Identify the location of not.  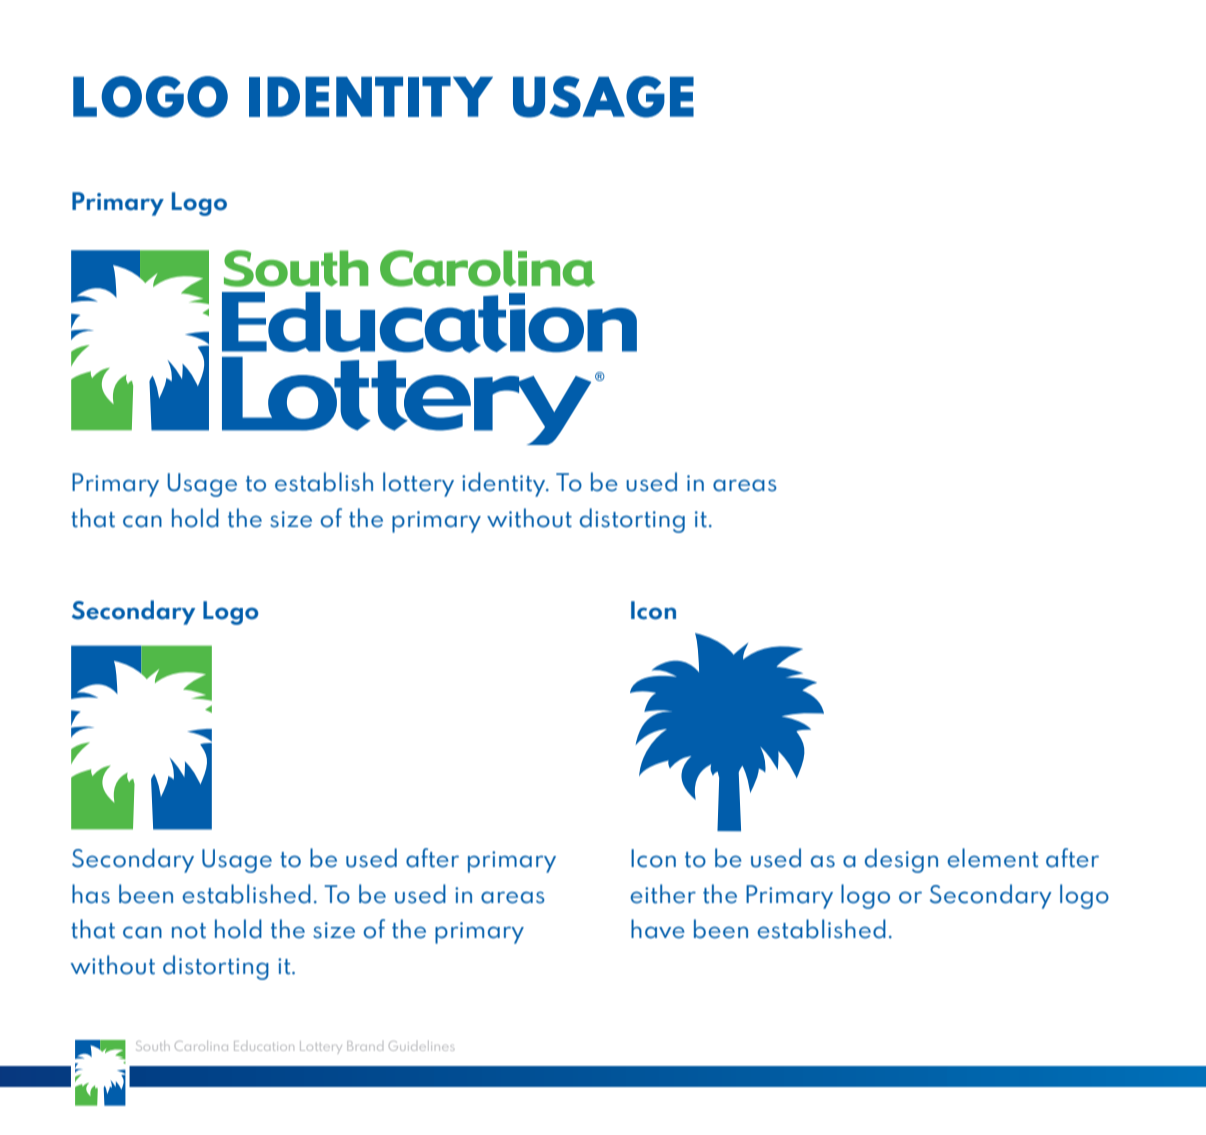
(189, 931).
